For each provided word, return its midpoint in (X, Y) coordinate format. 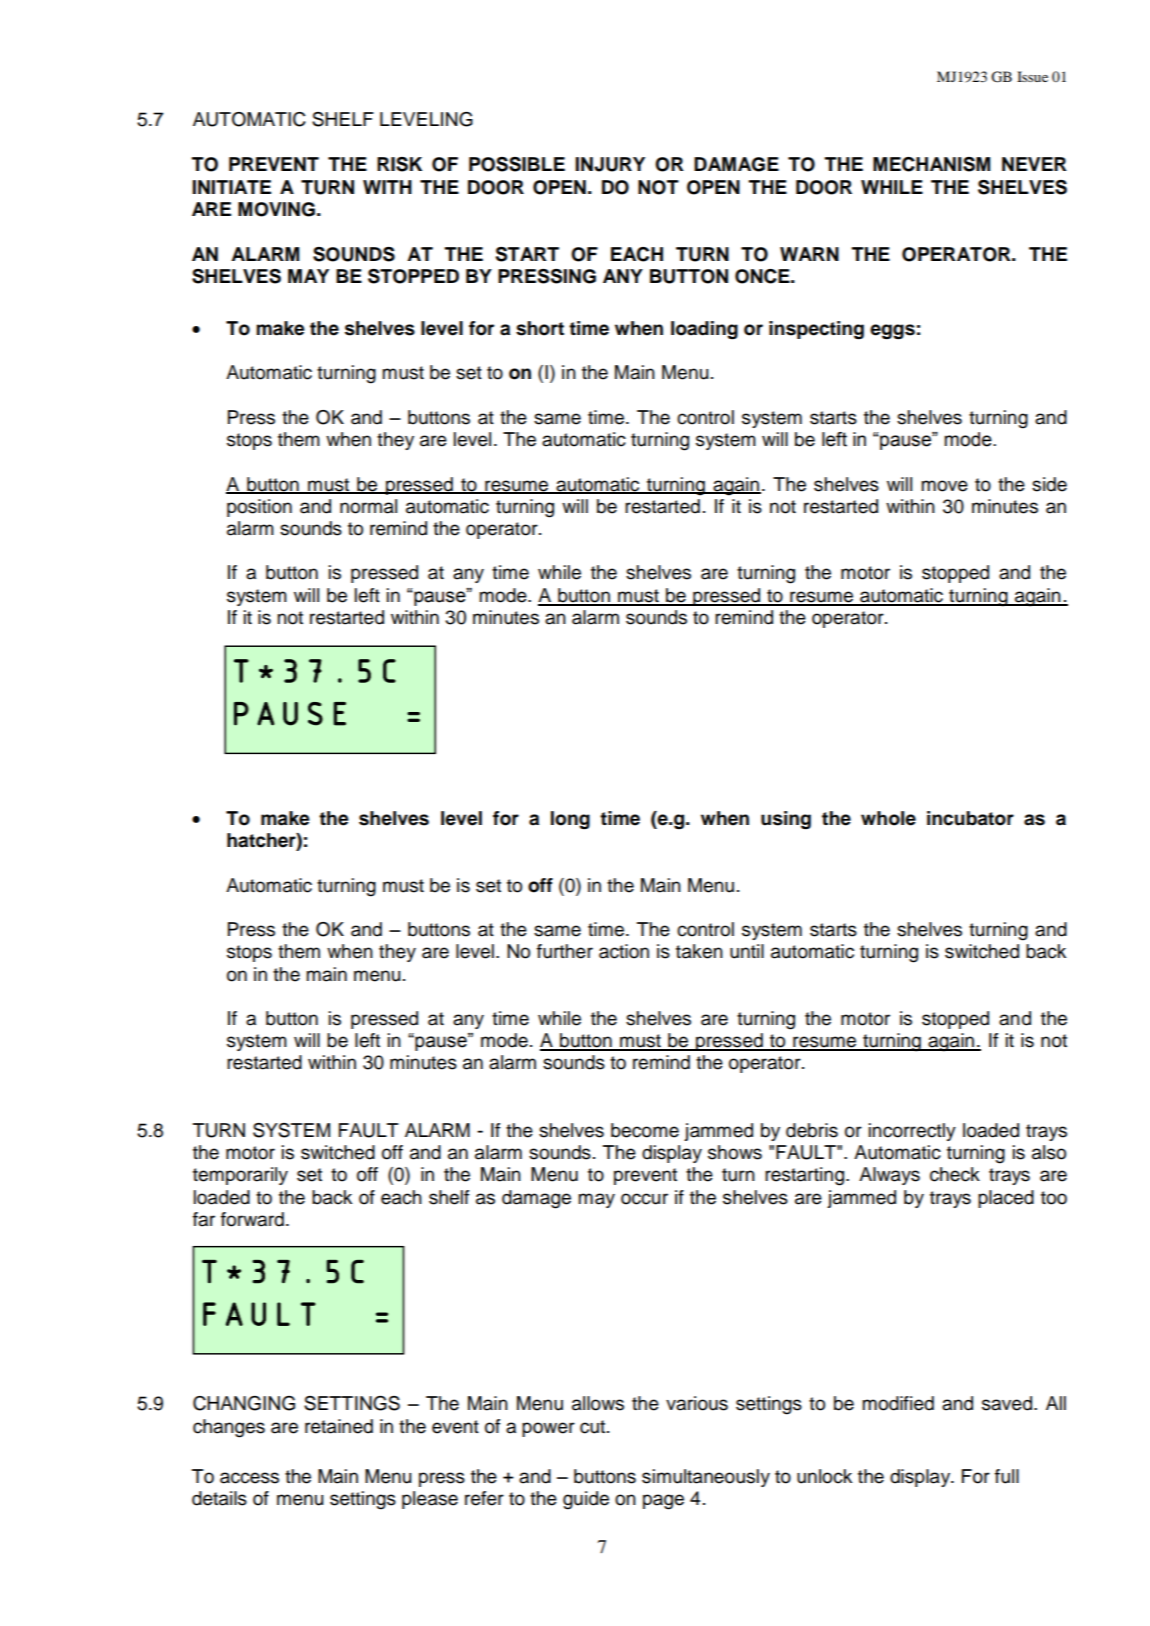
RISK (399, 164)
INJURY (610, 164)
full (1007, 1476)
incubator (970, 818)
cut (594, 1427)
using (786, 820)
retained (339, 1426)
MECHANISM (931, 164)
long (570, 820)
